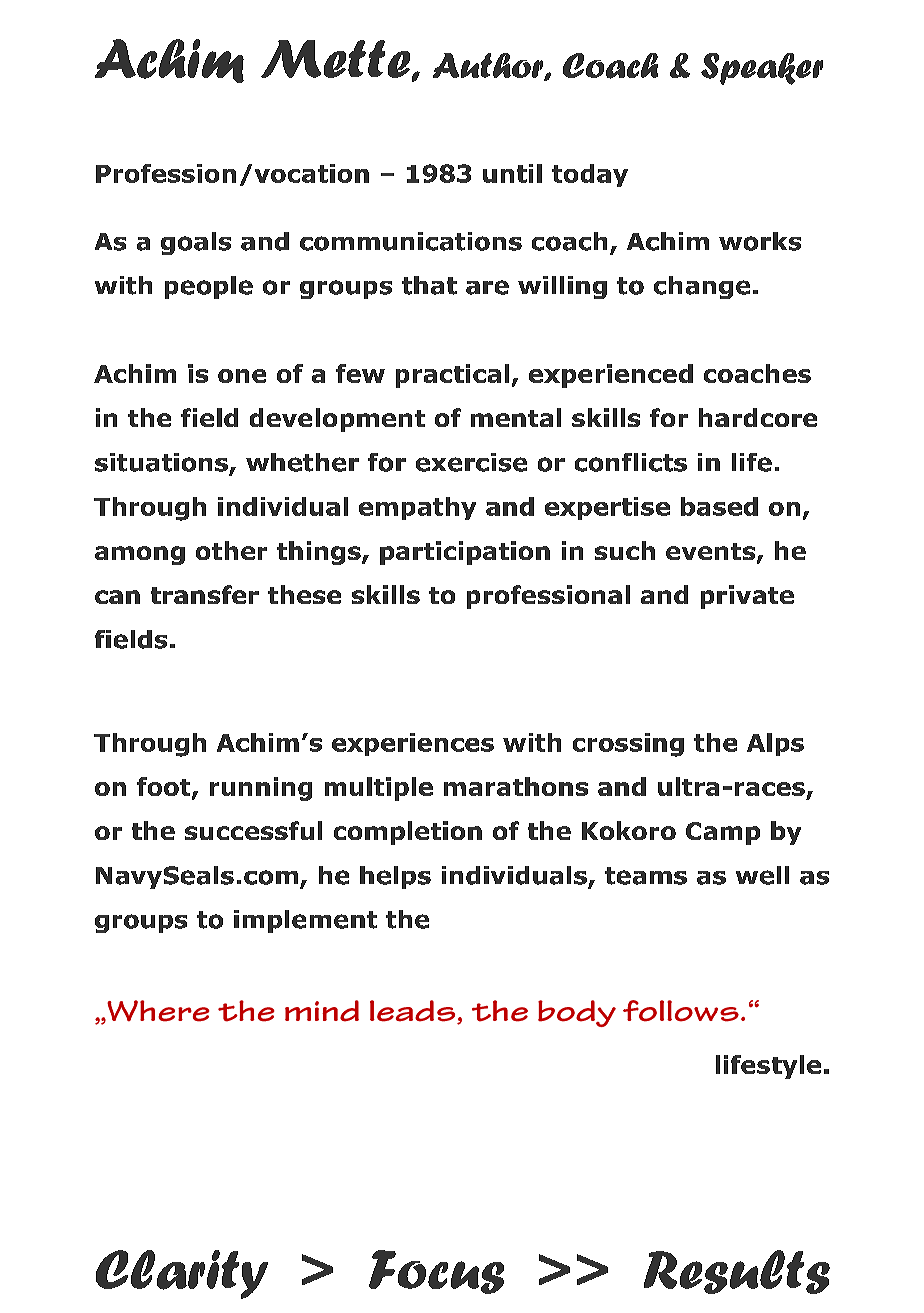 Image resolution: width=924 pixels, height=1313 pixels. Describe the element at coordinates (747, 597) in the image. I see `private` at that location.
